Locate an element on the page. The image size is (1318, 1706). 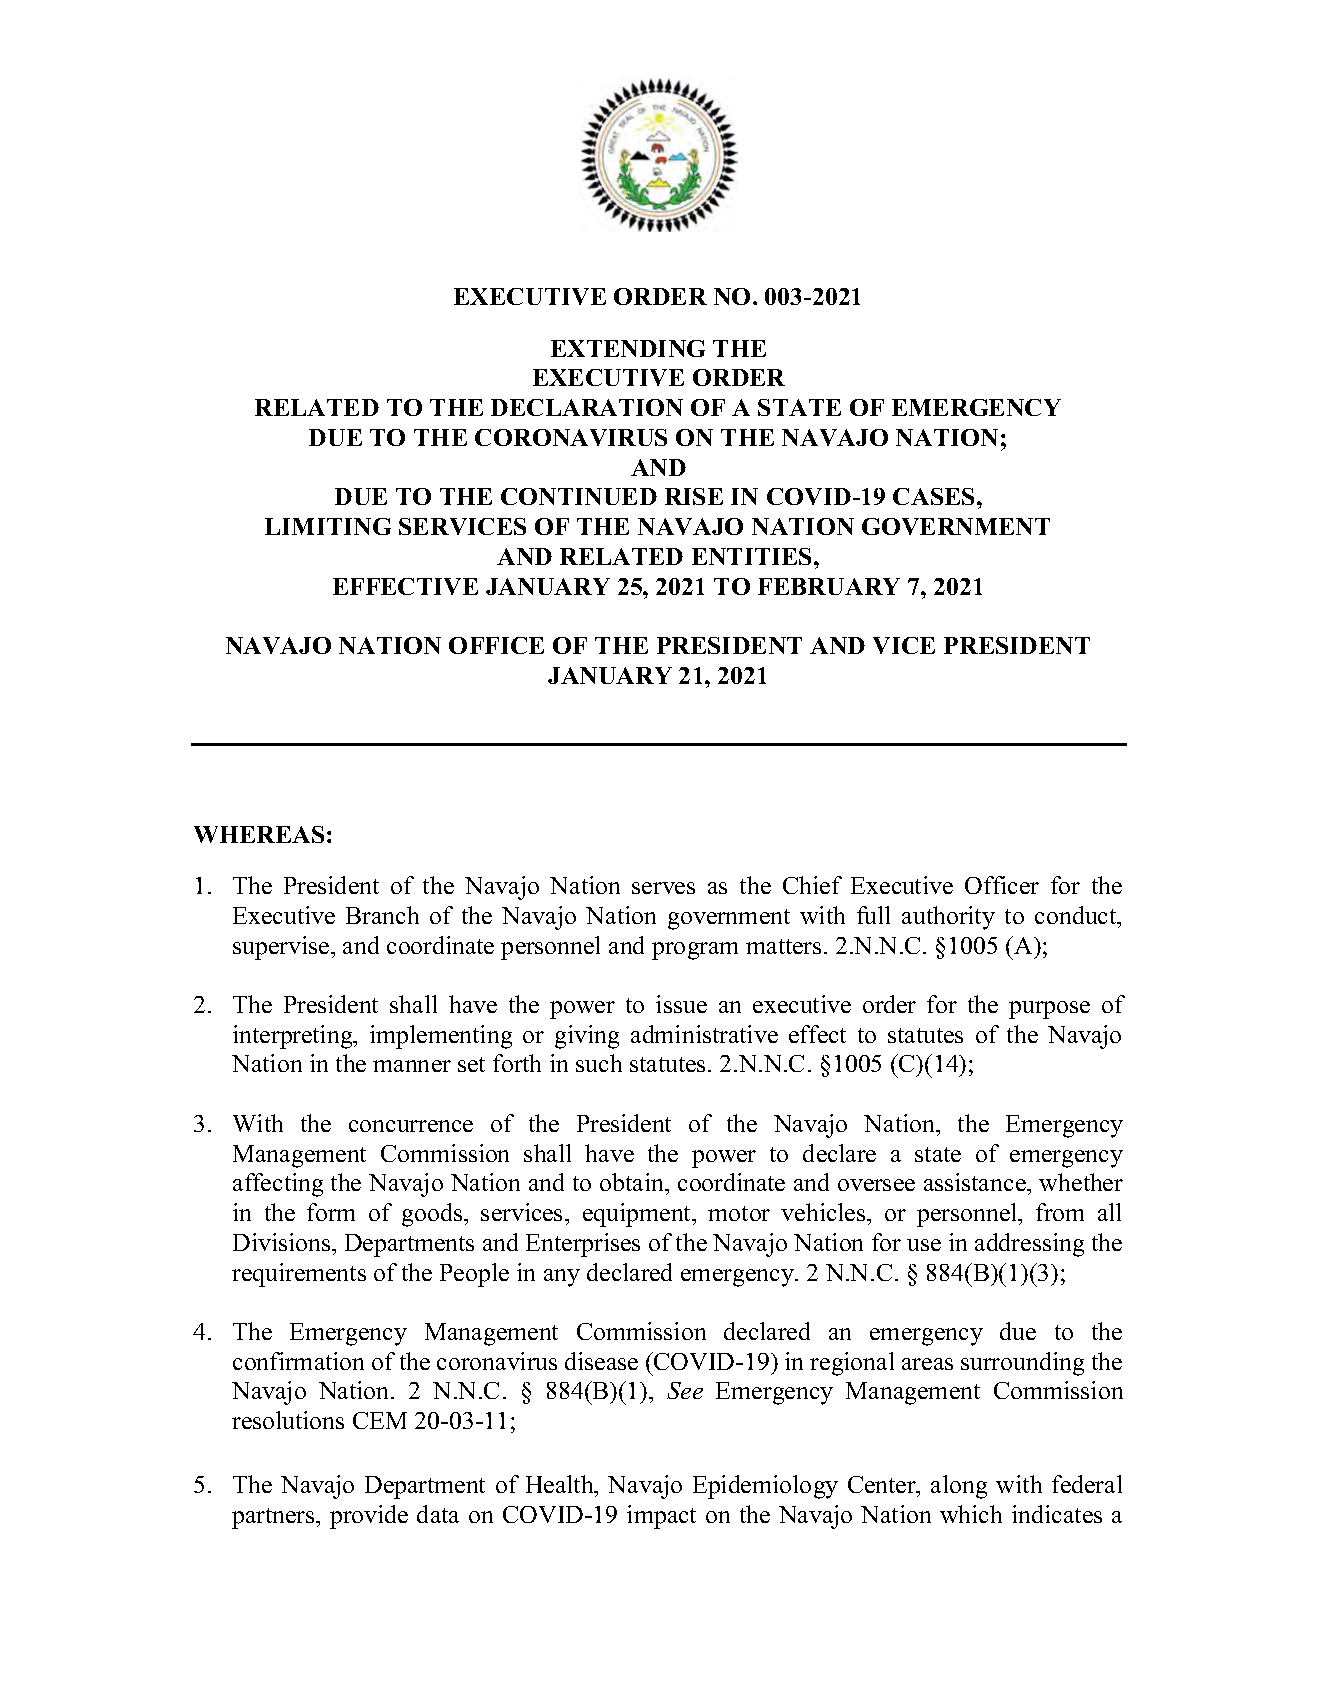
CASES is located at coordinates (935, 496).
